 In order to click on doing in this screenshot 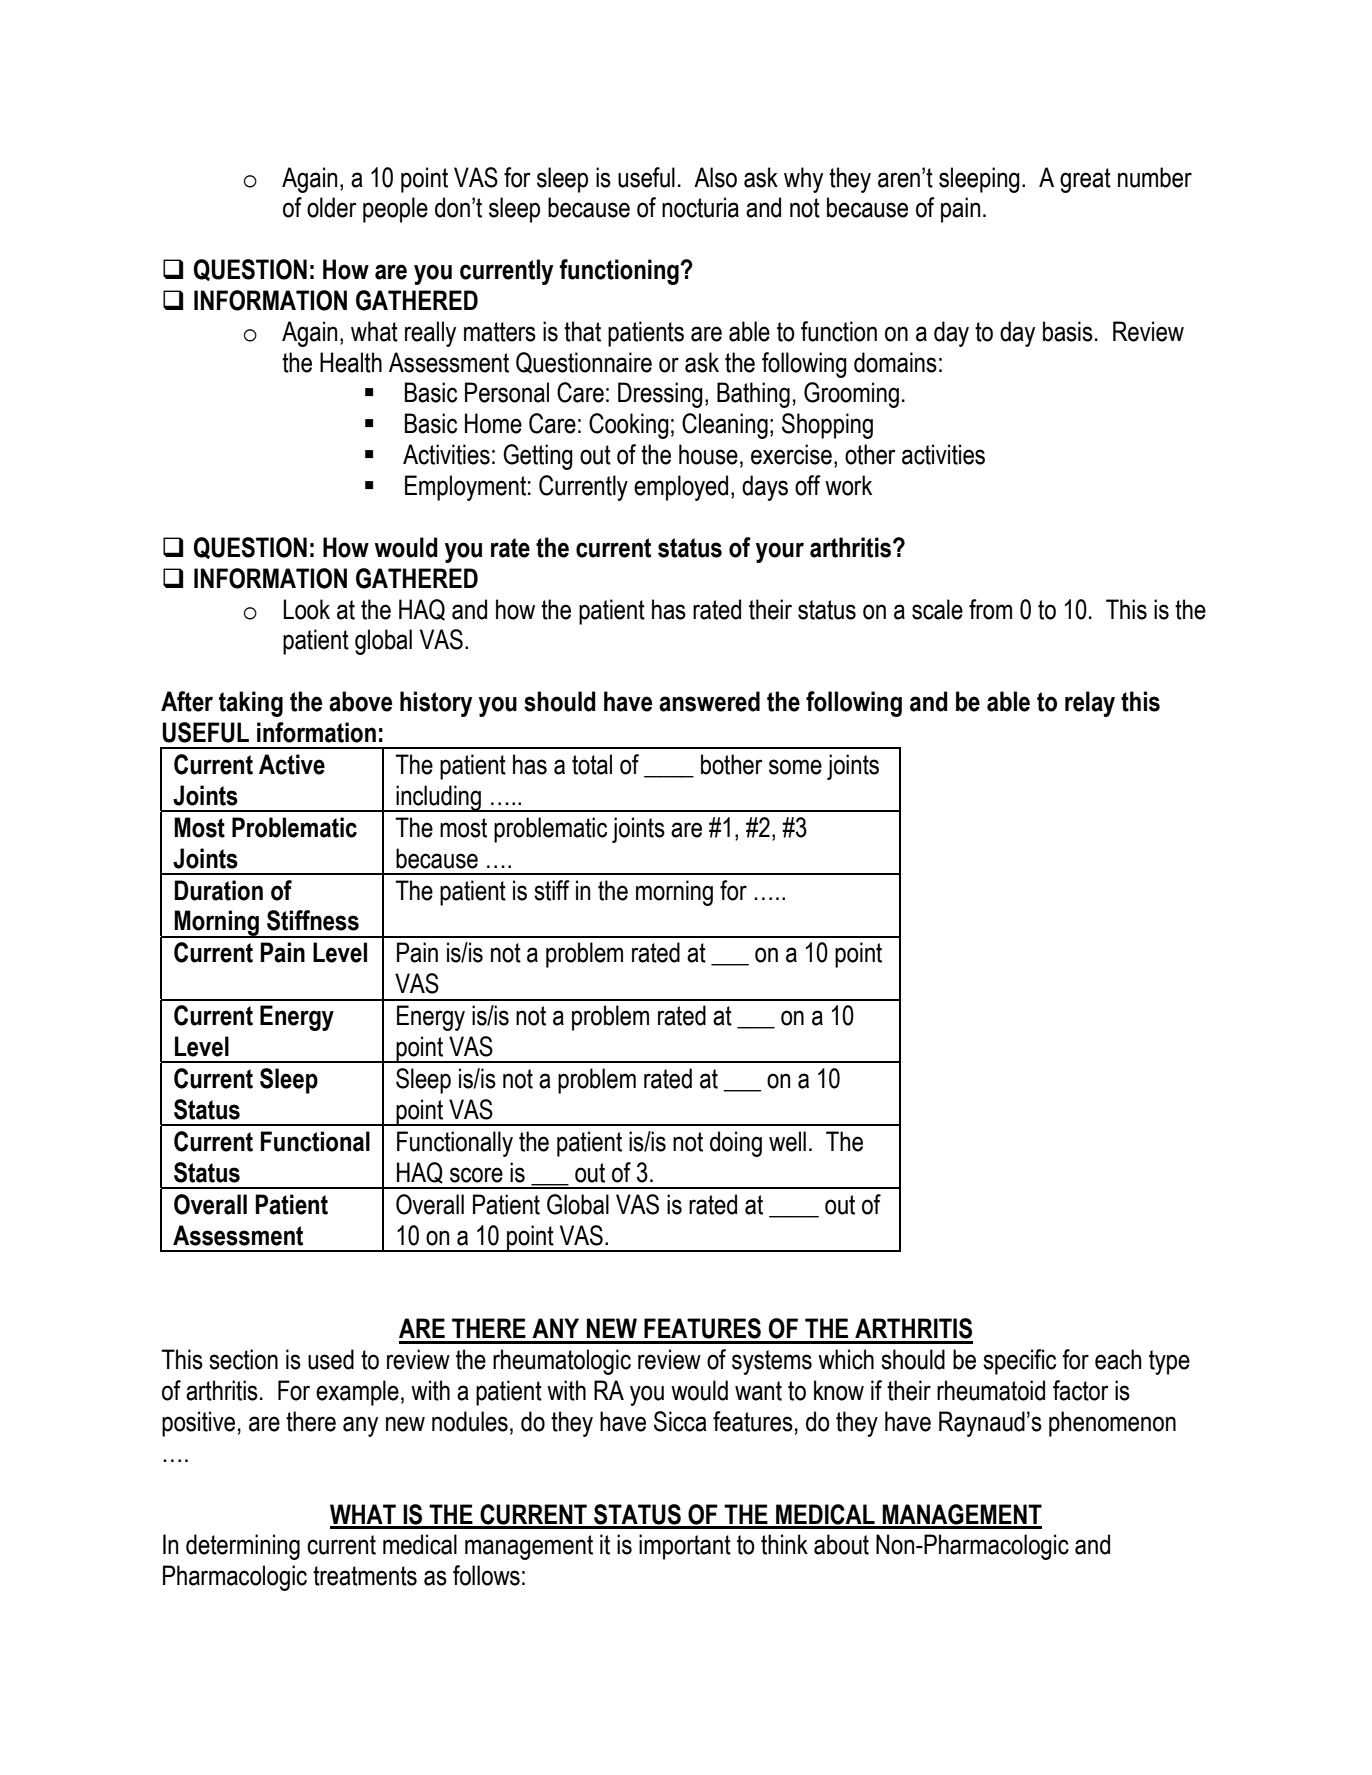, I will do `click(736, 1144)`.
